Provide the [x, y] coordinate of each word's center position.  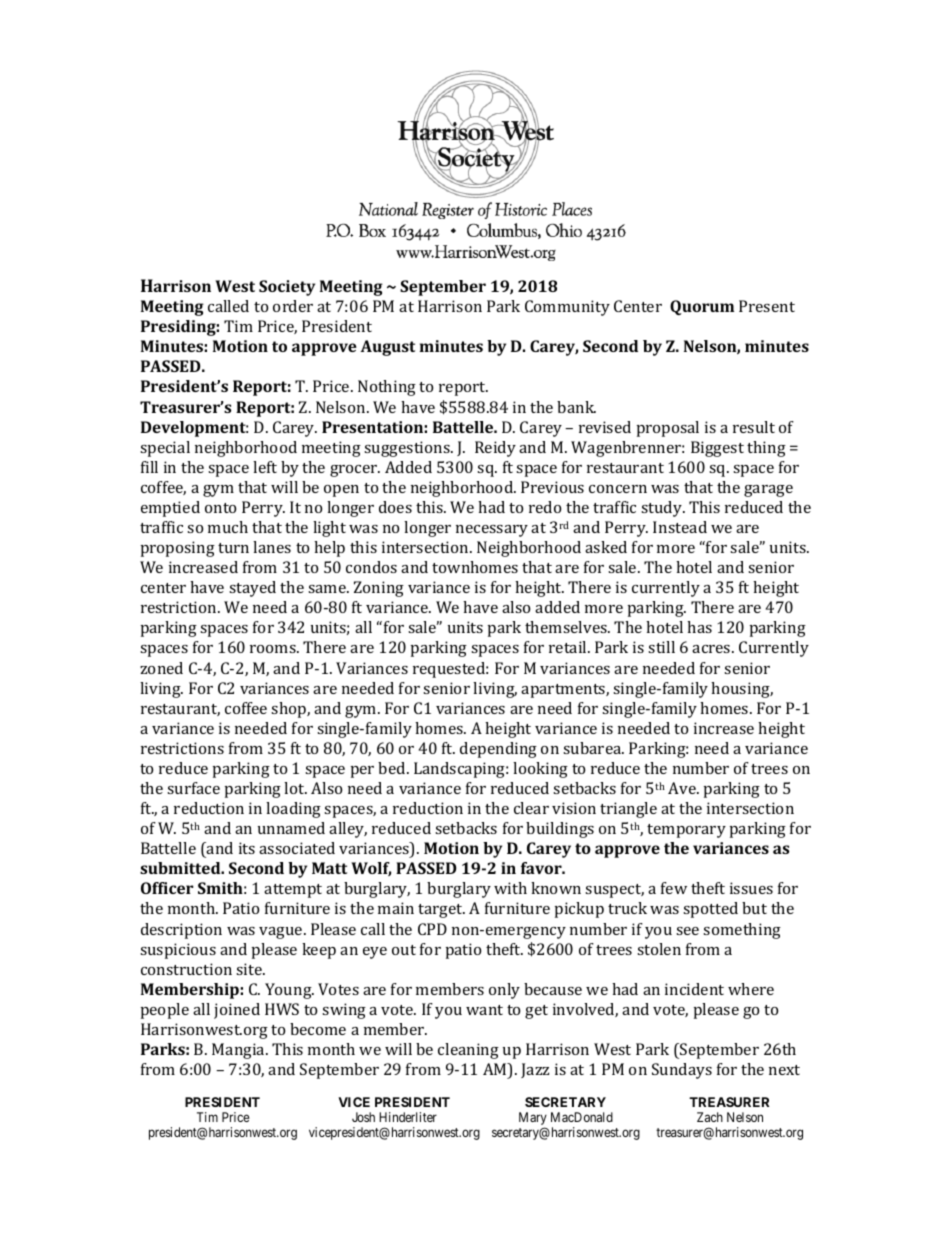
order [293, 306]
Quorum [702, 307]
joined [237, 1011]
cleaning [468, 1051]
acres [712, 649]
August [388, 348]
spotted [710, 910]
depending [498, 750]
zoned [161, 668]
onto [220, 508]
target [441, 911]
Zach [710, 1117]
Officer [167, 888]
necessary [492, 531]
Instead [680, 527]
